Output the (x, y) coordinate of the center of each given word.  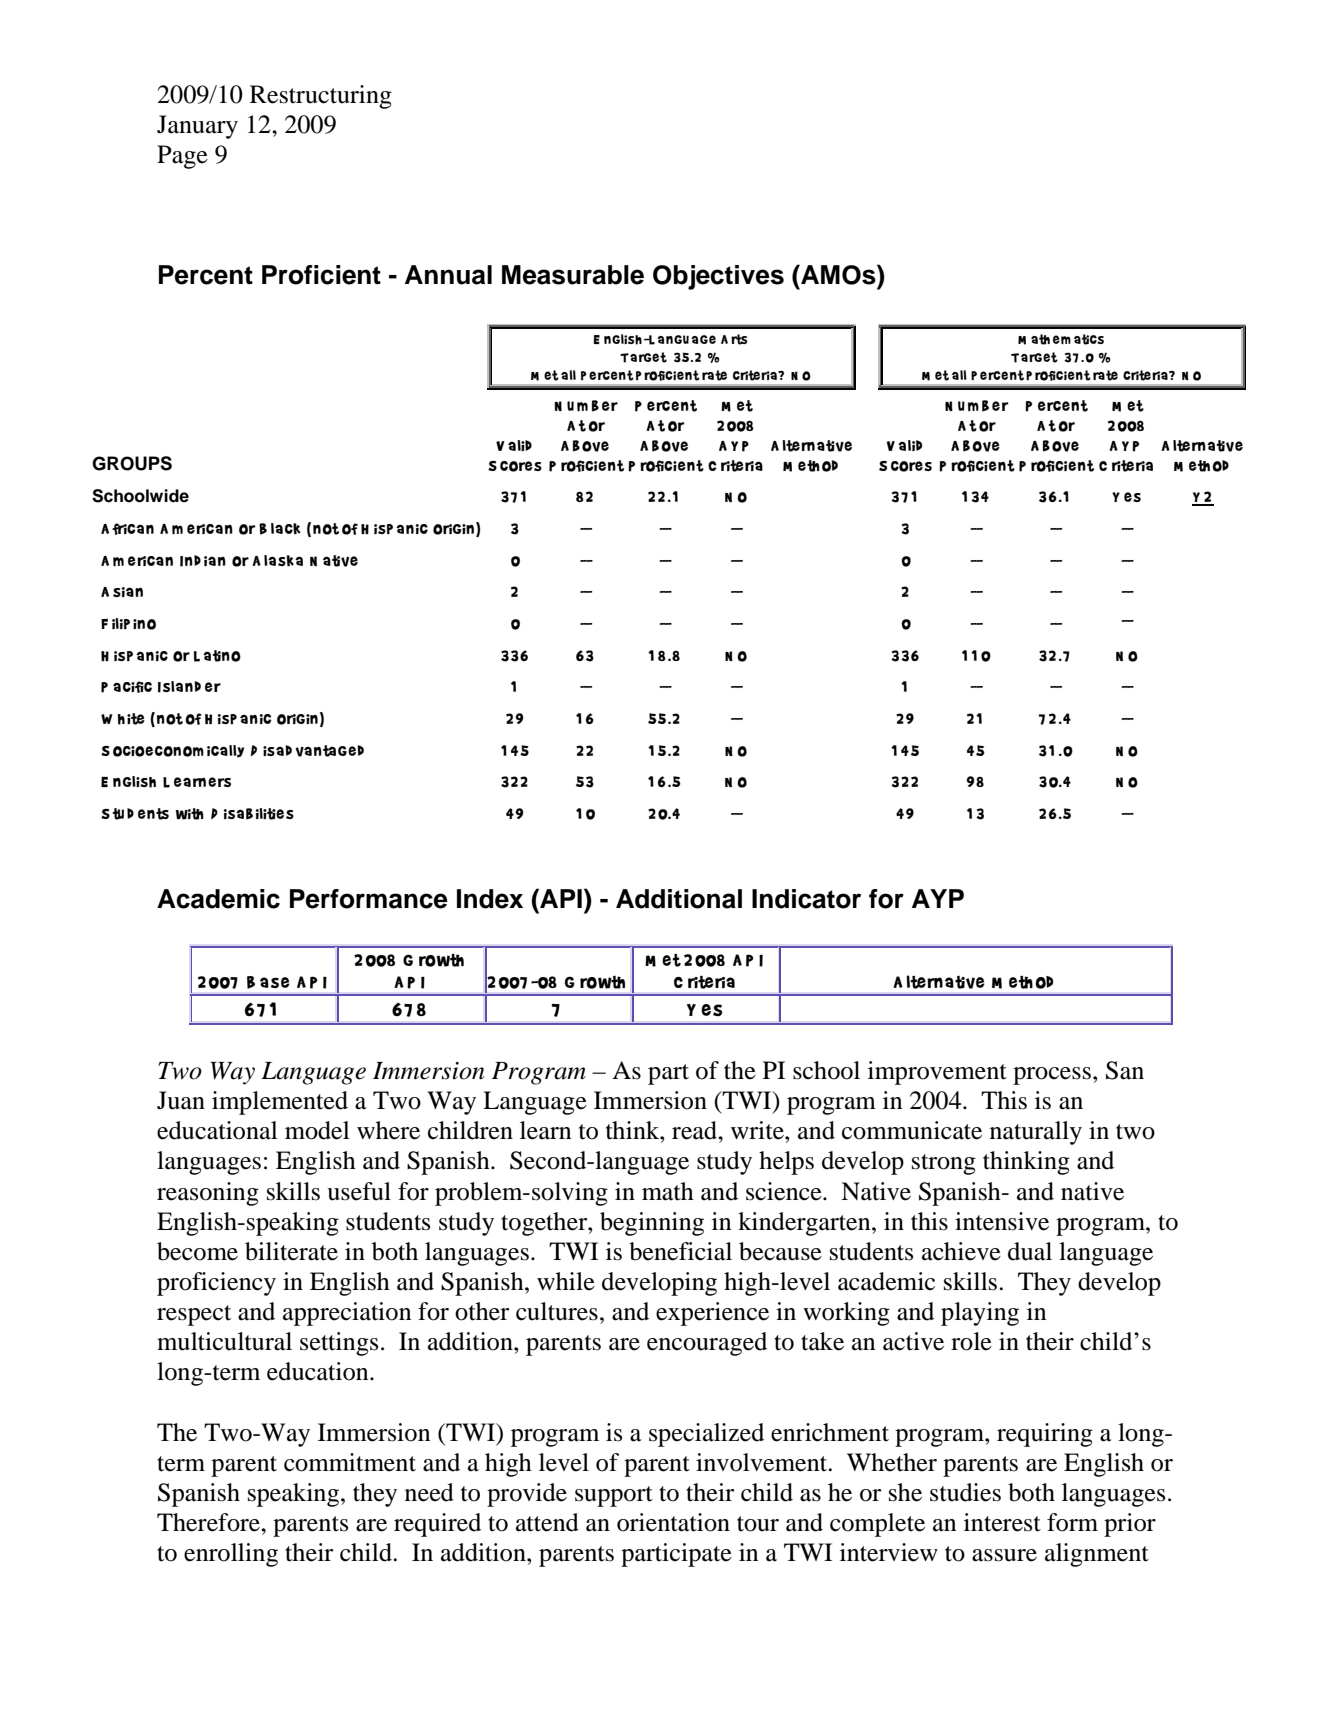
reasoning (208, 1194)
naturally (1036, 1133)
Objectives (718, 277)
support (614, 1496)
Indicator (806, 899)
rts (739, 339)
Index (490, 899)
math (668, 1191)
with (190, 814)
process (1052, 1076)
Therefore (209, 1522)
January (197, 127)
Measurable (573, 275)
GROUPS (132, 463)
